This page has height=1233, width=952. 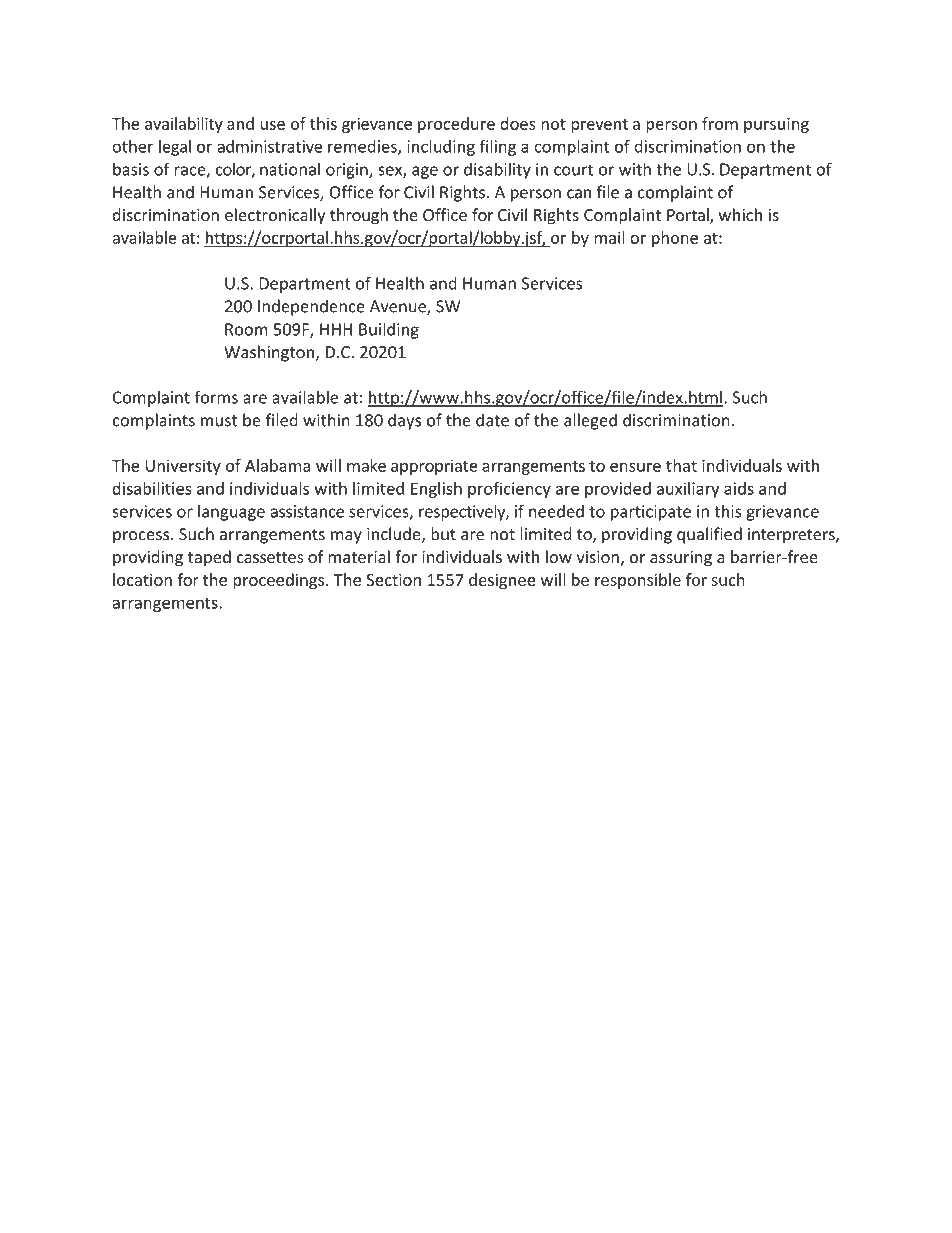 I want to click on from, so click(x=720, y=123).
